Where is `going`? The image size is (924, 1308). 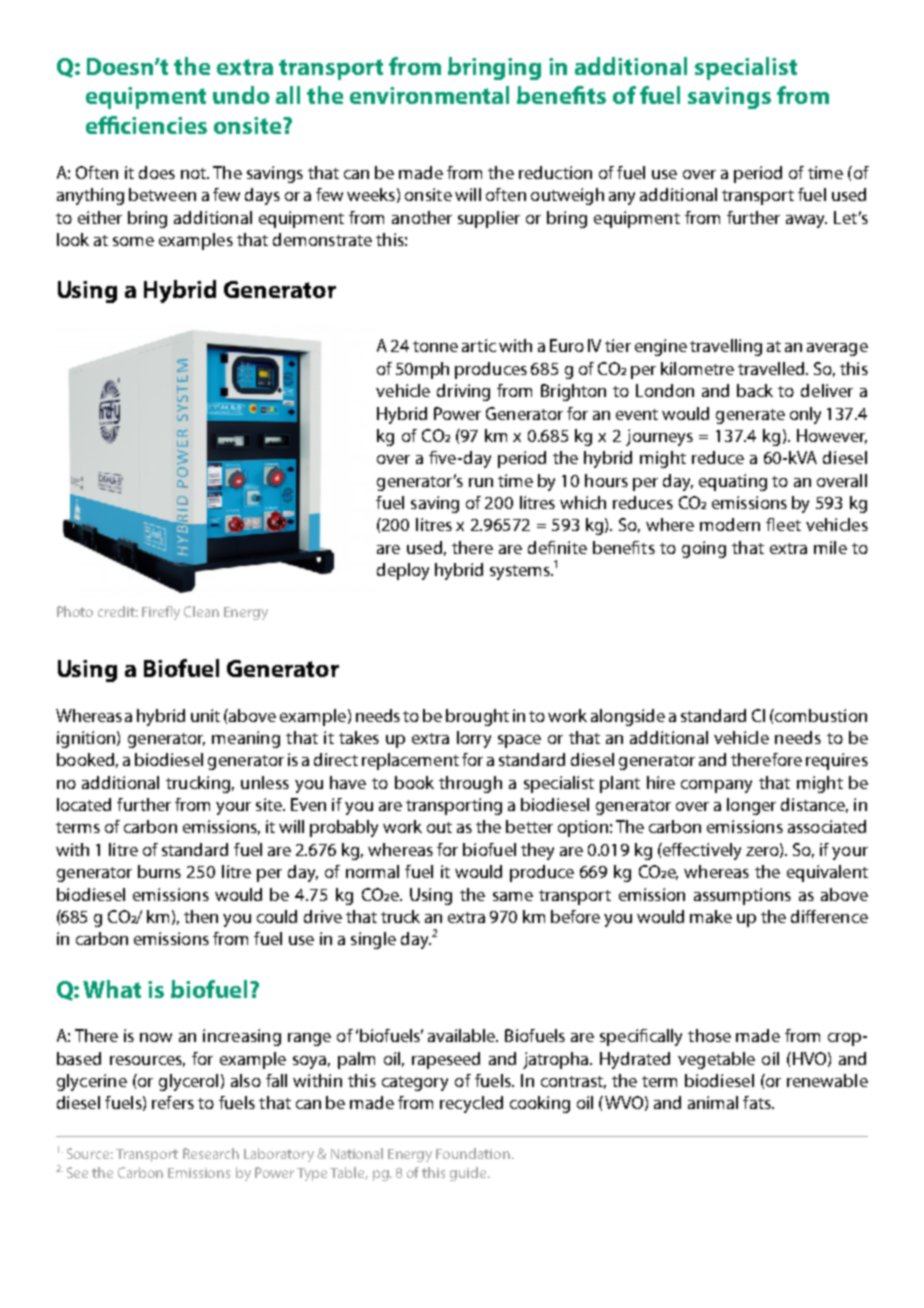
going is located at coordinates (704, 549).
